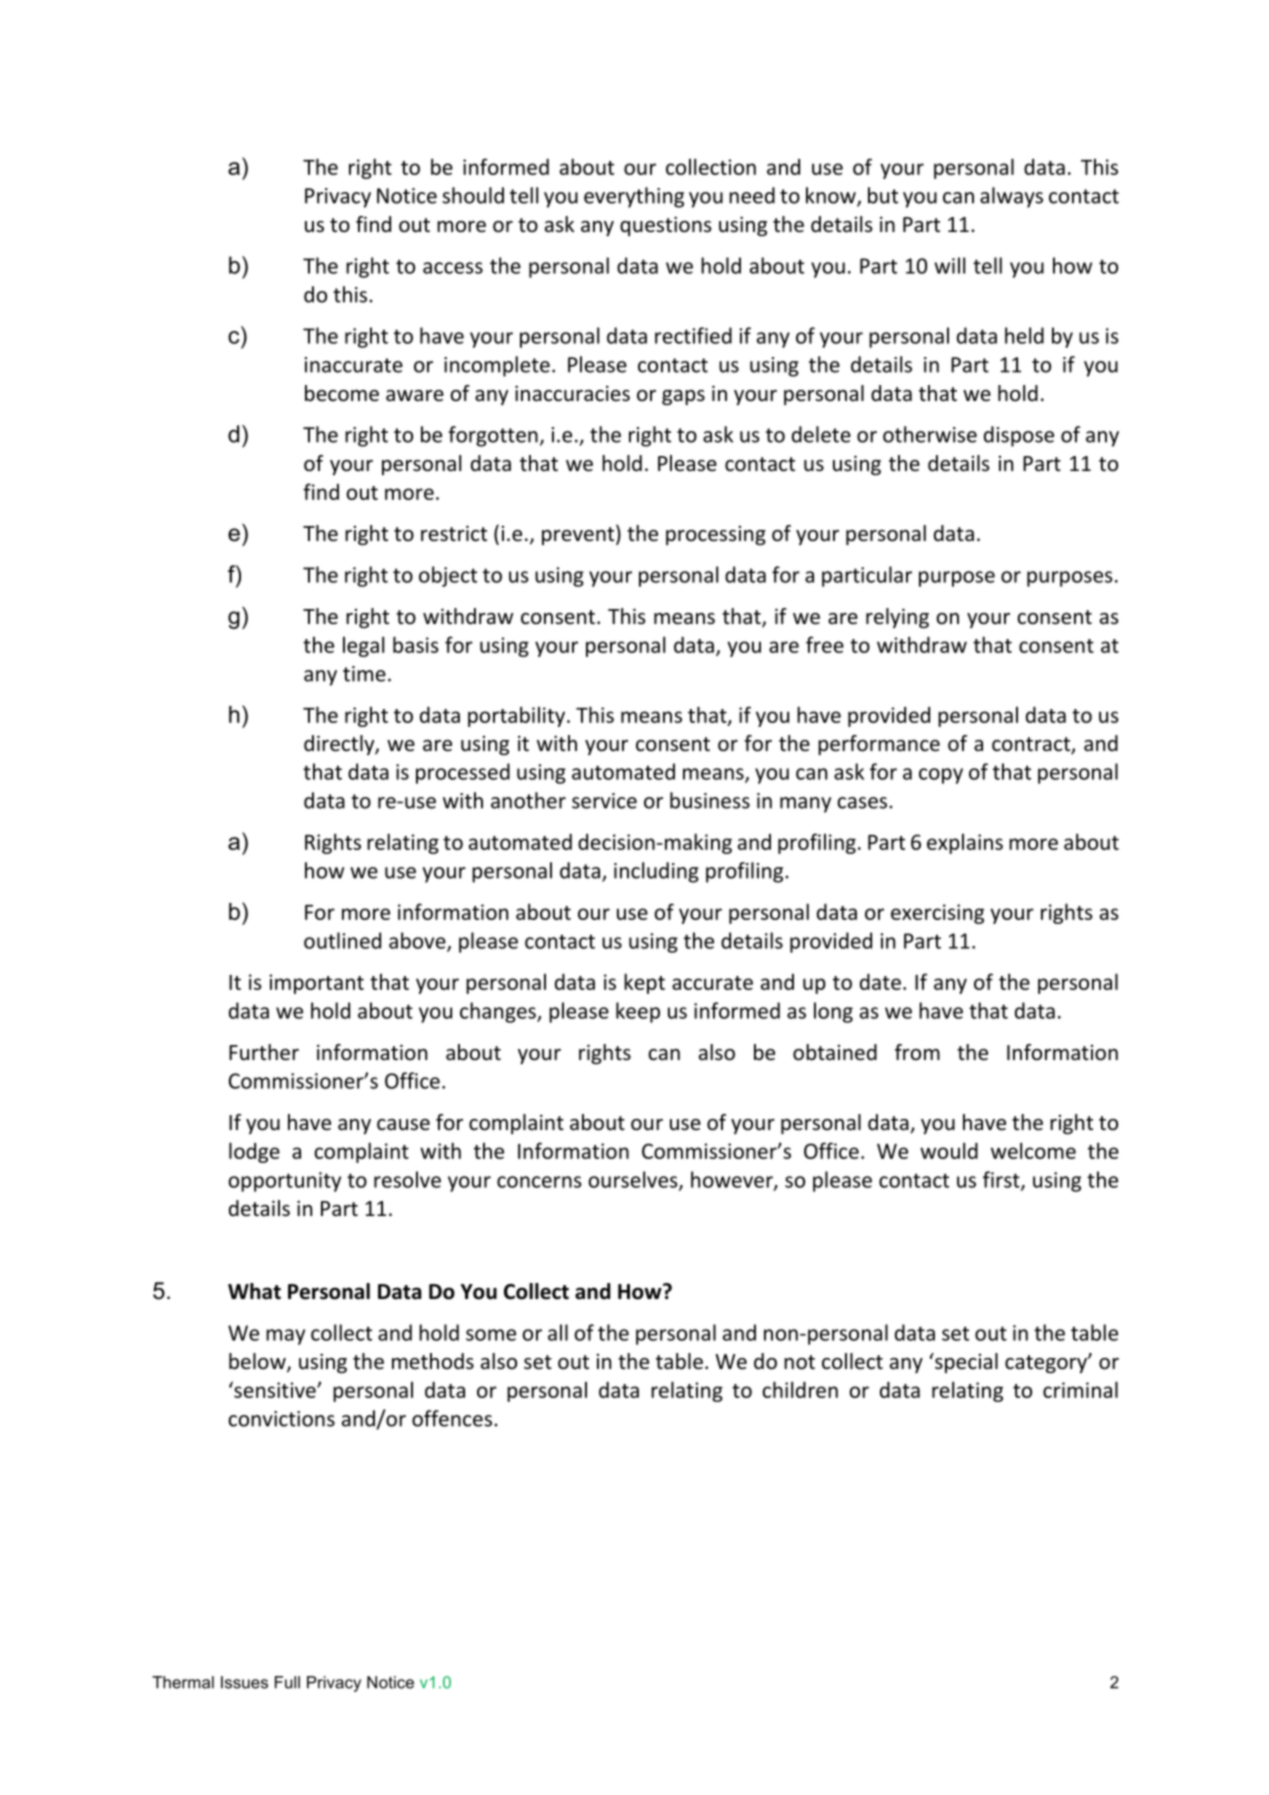 The width and height of the screenshot is (1269, 1795). I want to click on first, so click(1002, 1180).
